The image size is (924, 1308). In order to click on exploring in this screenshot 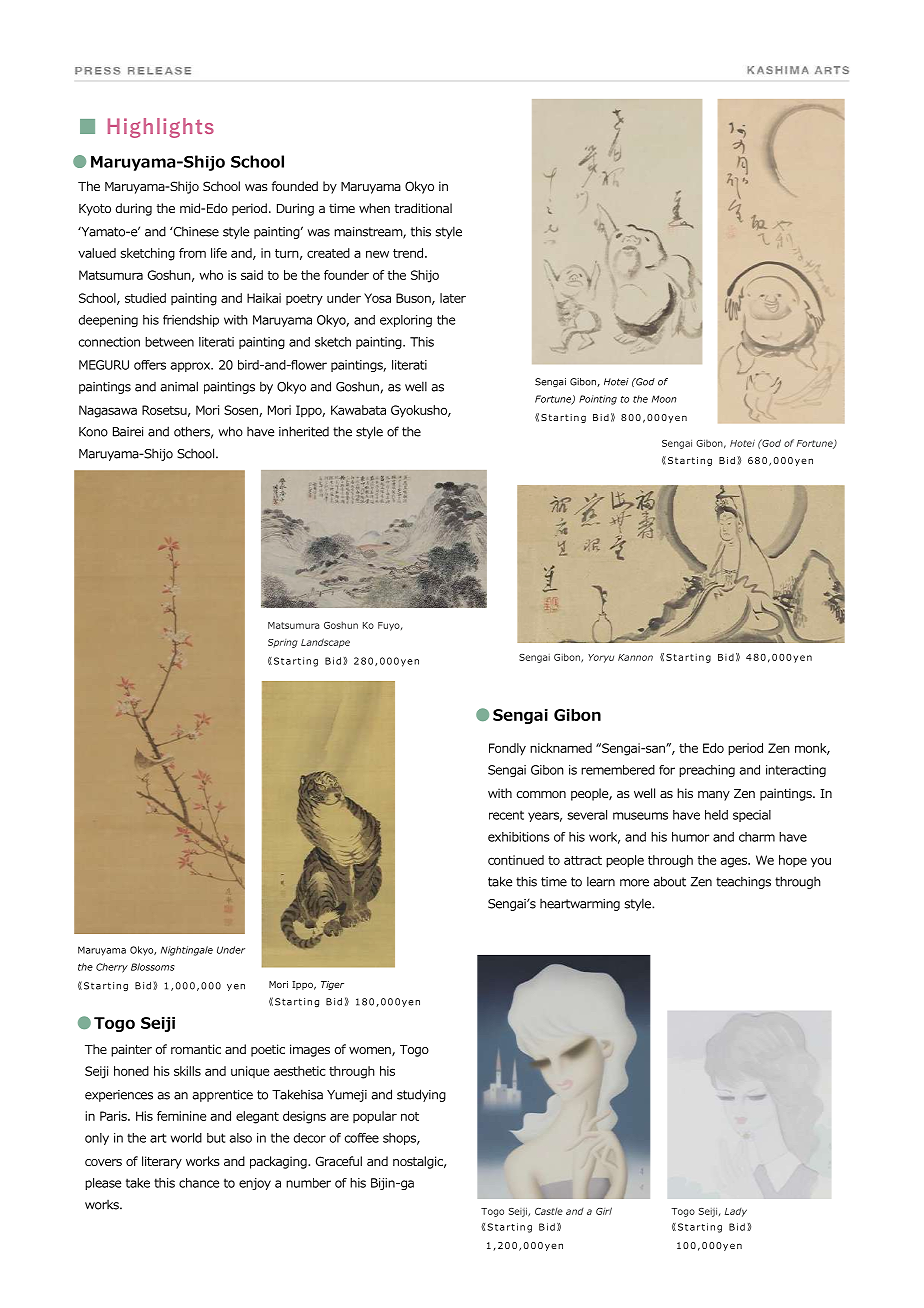, I will do `click(406, 321)`.
